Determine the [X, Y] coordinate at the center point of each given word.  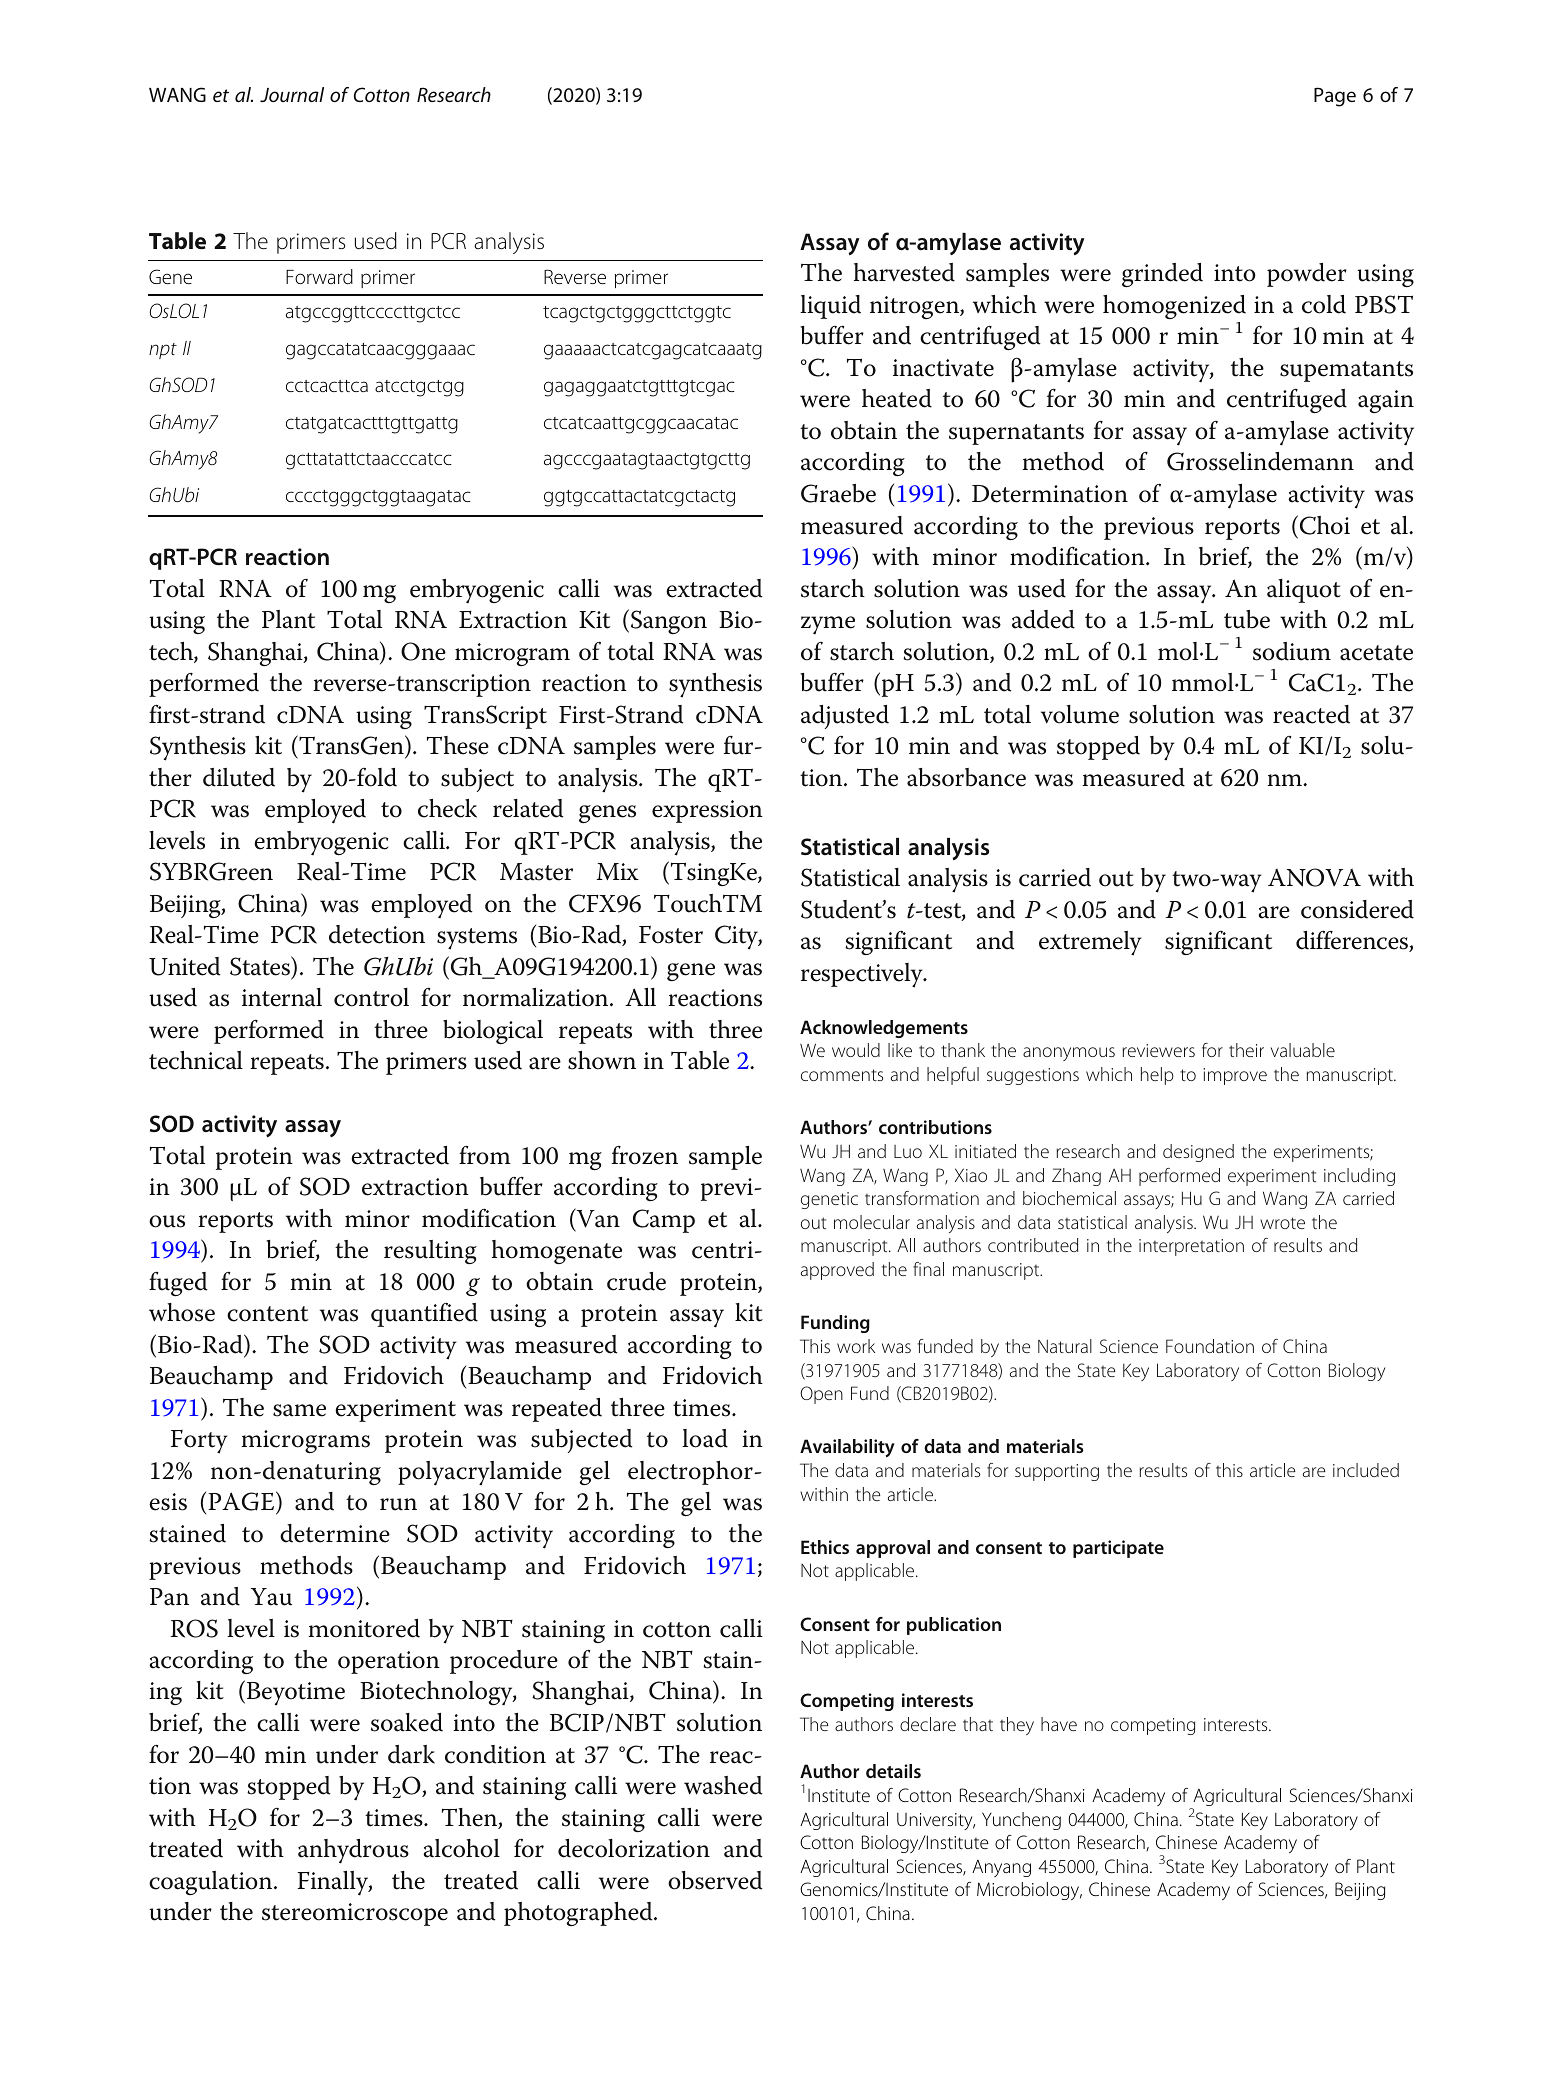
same [299, 1410]
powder [1307, 275]
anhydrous [353, 1851]
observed [715, 1880]
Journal [292, 94]
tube [1247, 619]
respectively [863, 975]
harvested [904, 272]
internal [282, 997]
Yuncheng [1021, 1821]
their [1246, 1050]
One [423, 651]
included [1366, 1470]
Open [821, 1395]
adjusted [845, 717]
